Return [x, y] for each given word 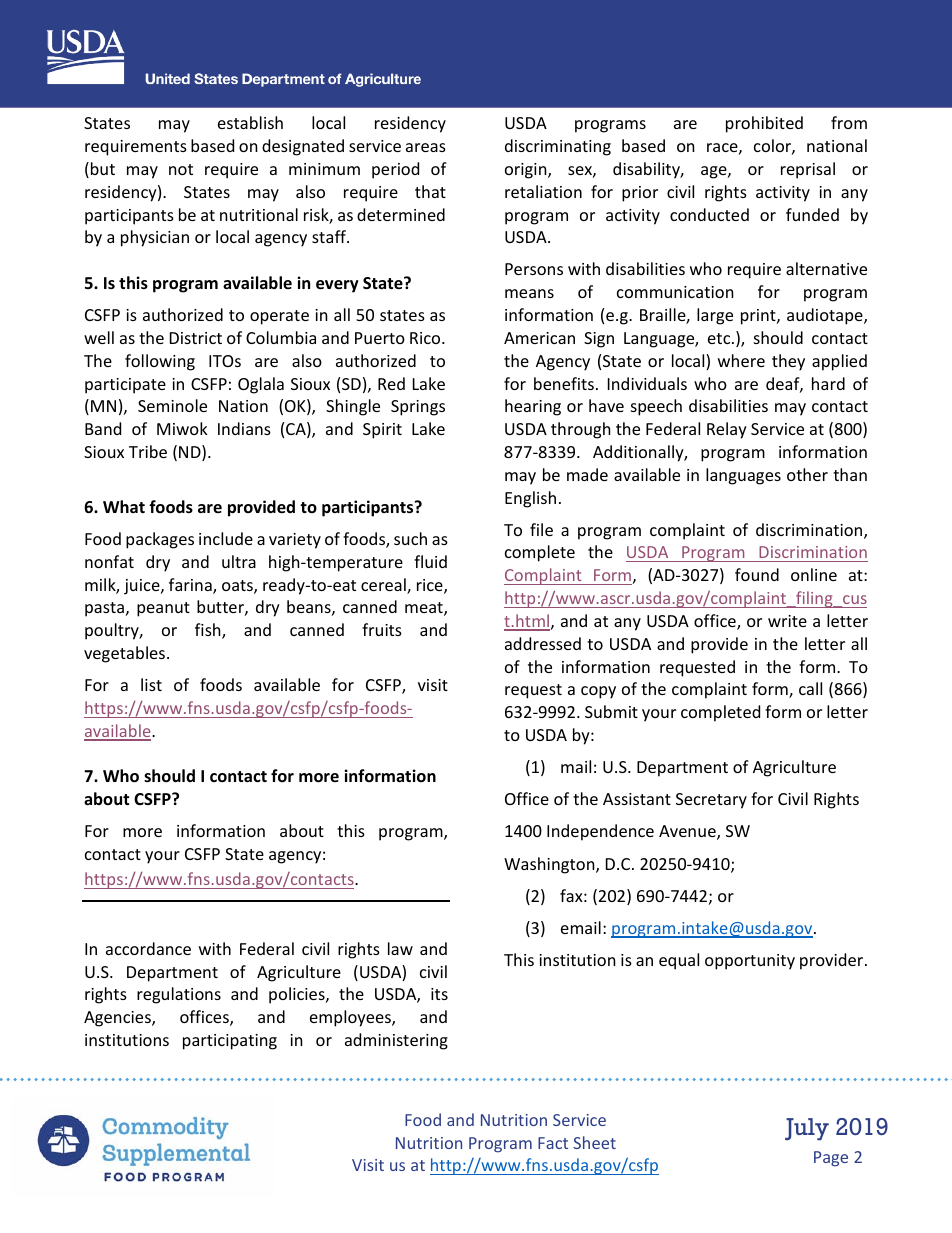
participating [230, 1042]
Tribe [148, 451]
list [151, 684]
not [181, 169]
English [530, 499]
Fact [553, 1143]
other [807, 474]
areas [426, 147]
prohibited [764, 124]
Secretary [711, 801]
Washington [550, 865]
